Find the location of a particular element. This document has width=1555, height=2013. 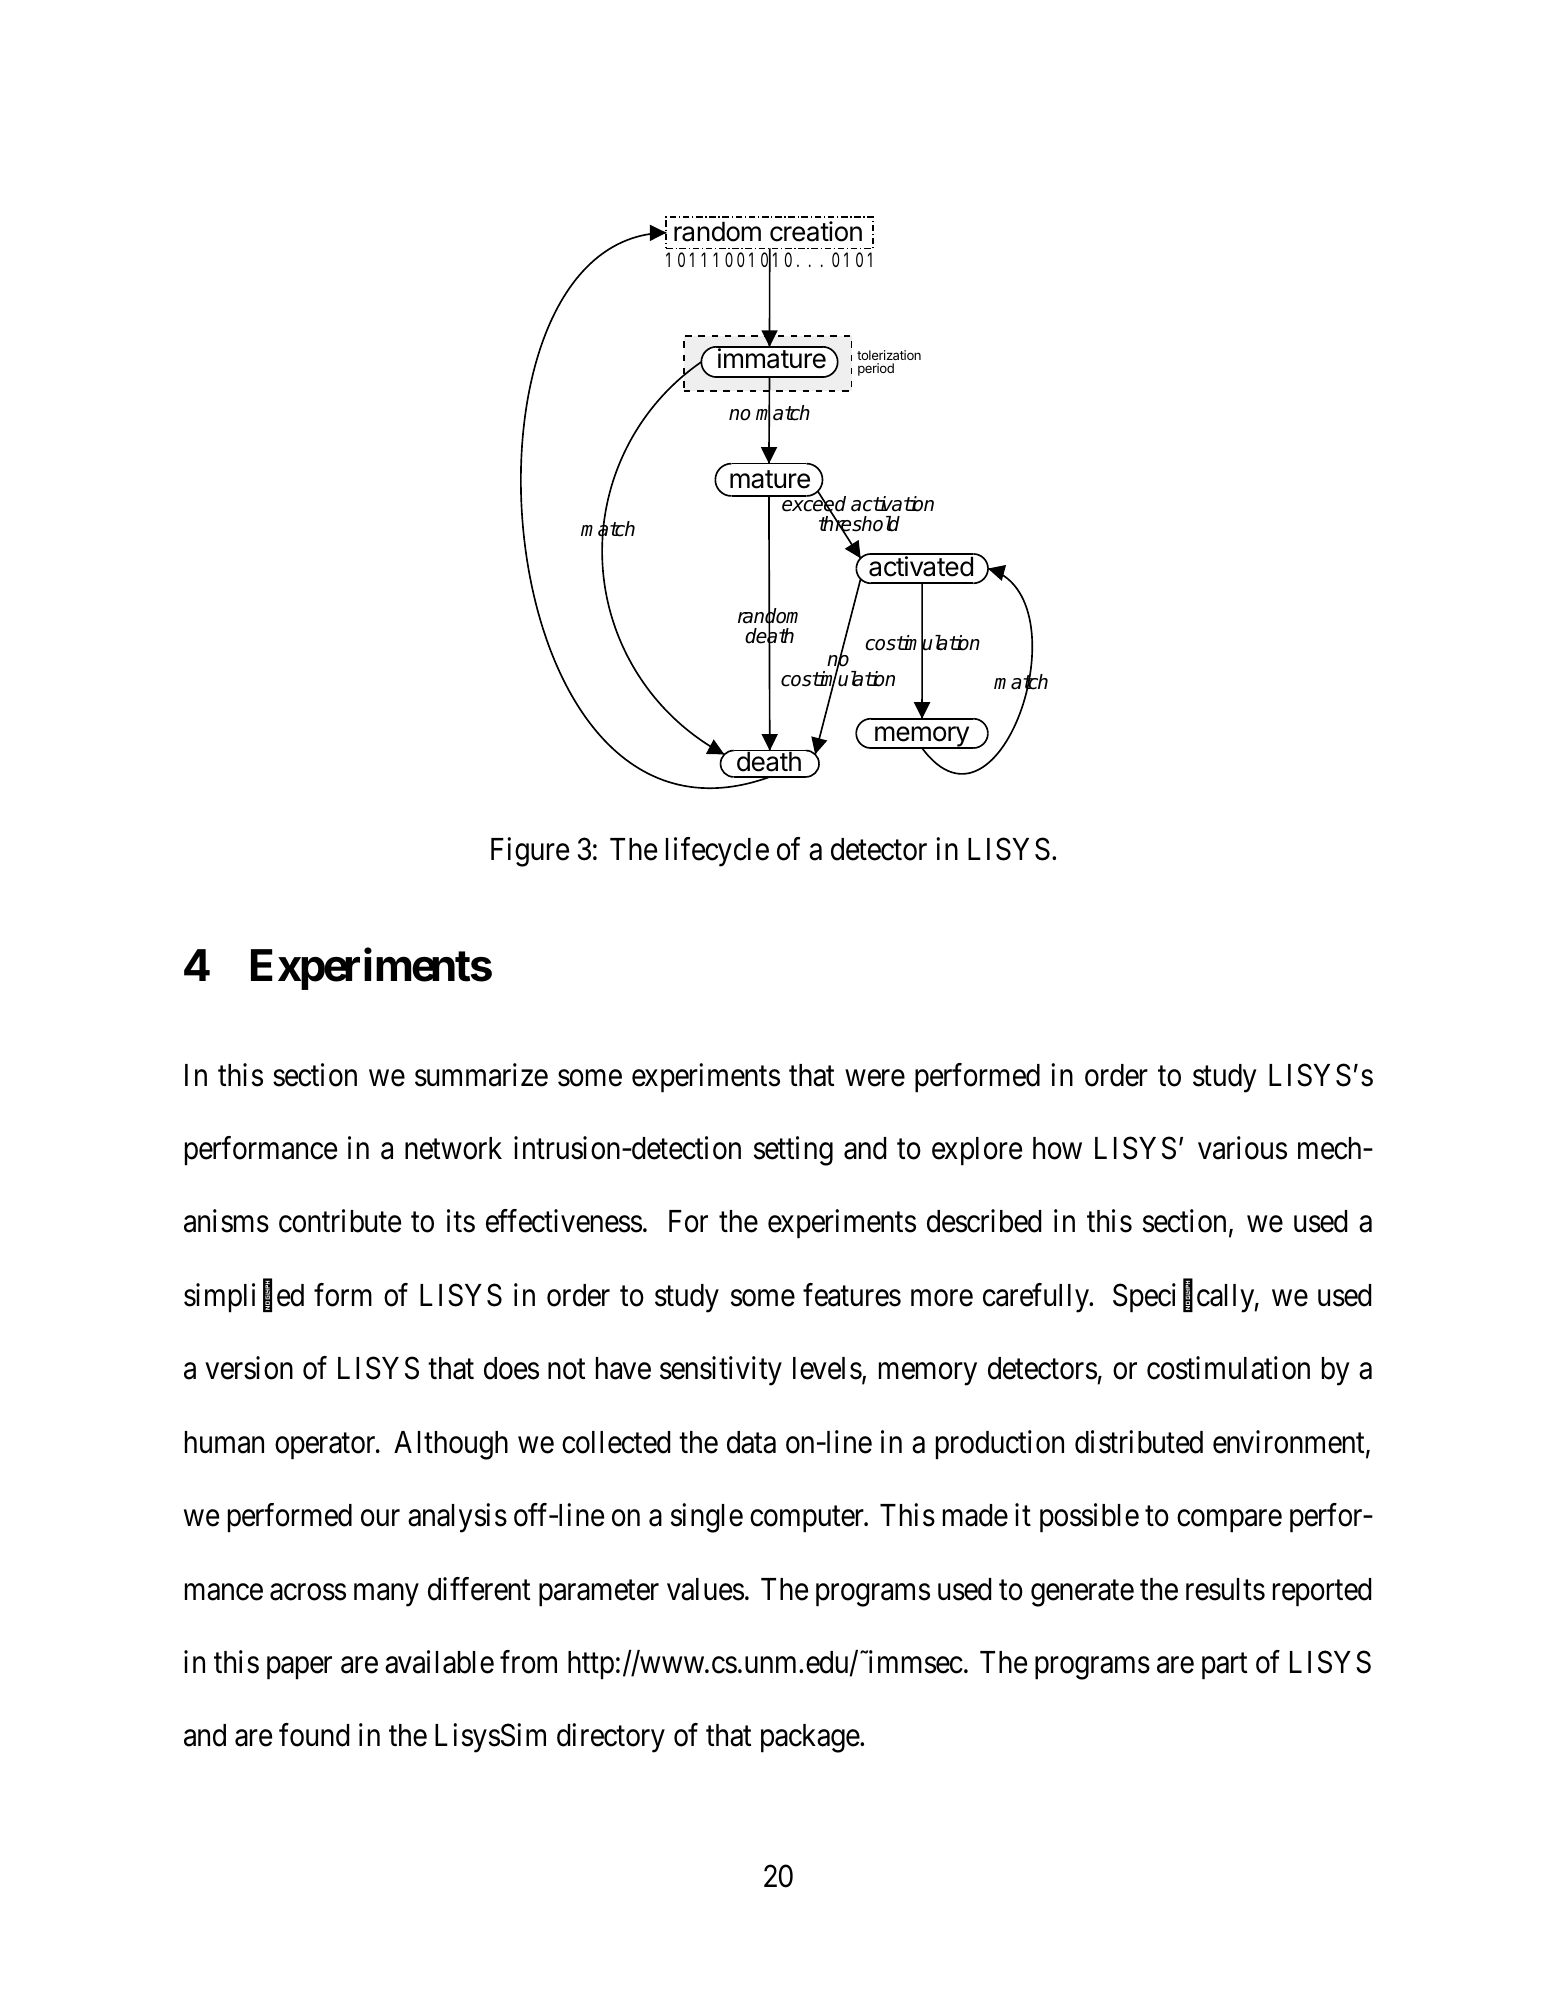

how is located at coordinates (1057, 1148).
